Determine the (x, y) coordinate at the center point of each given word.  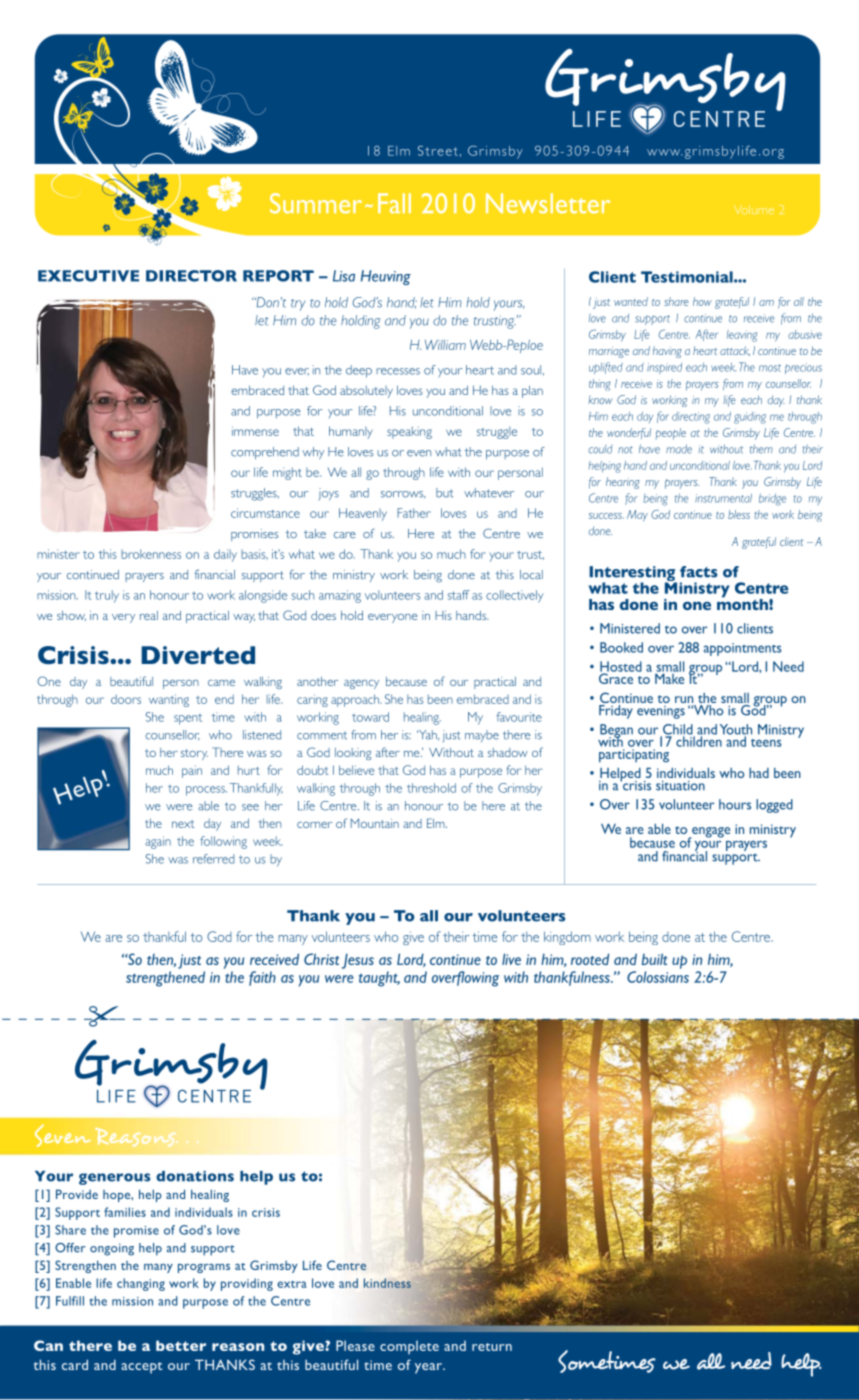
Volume (754, 209)
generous (114, 1179)
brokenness (151, 554)
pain (192, 771)
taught (379, 979)
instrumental (723, 498)
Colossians (658, 977)
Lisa (344, 276)
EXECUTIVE (88, 276)
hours (735, 804)
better (181, 1345)
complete (409, 1347)
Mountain (375, 823)
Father (414, 513)
